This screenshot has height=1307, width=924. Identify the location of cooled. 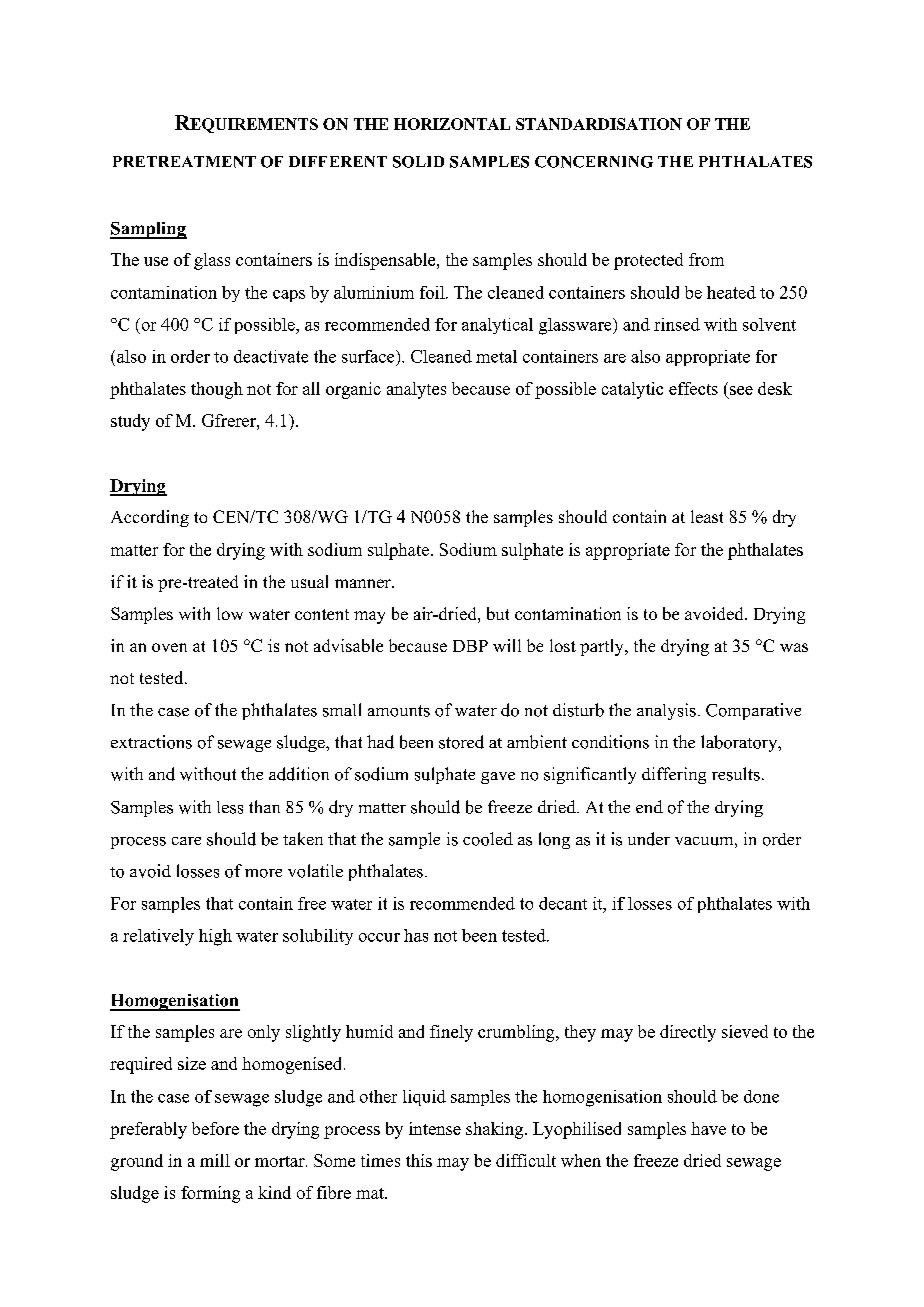
(488, 839).
